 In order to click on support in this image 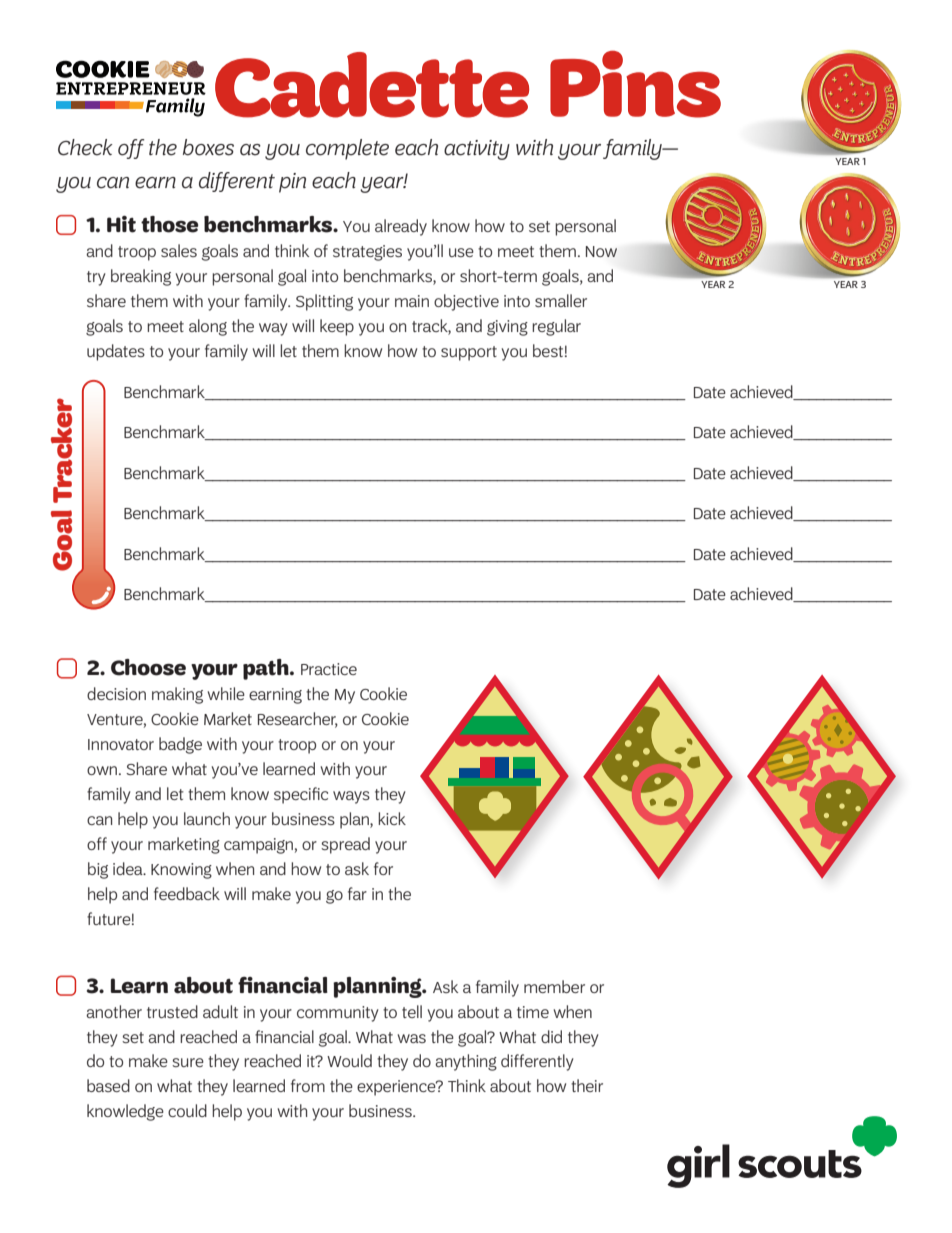, I will do `click(469, 353)`.
